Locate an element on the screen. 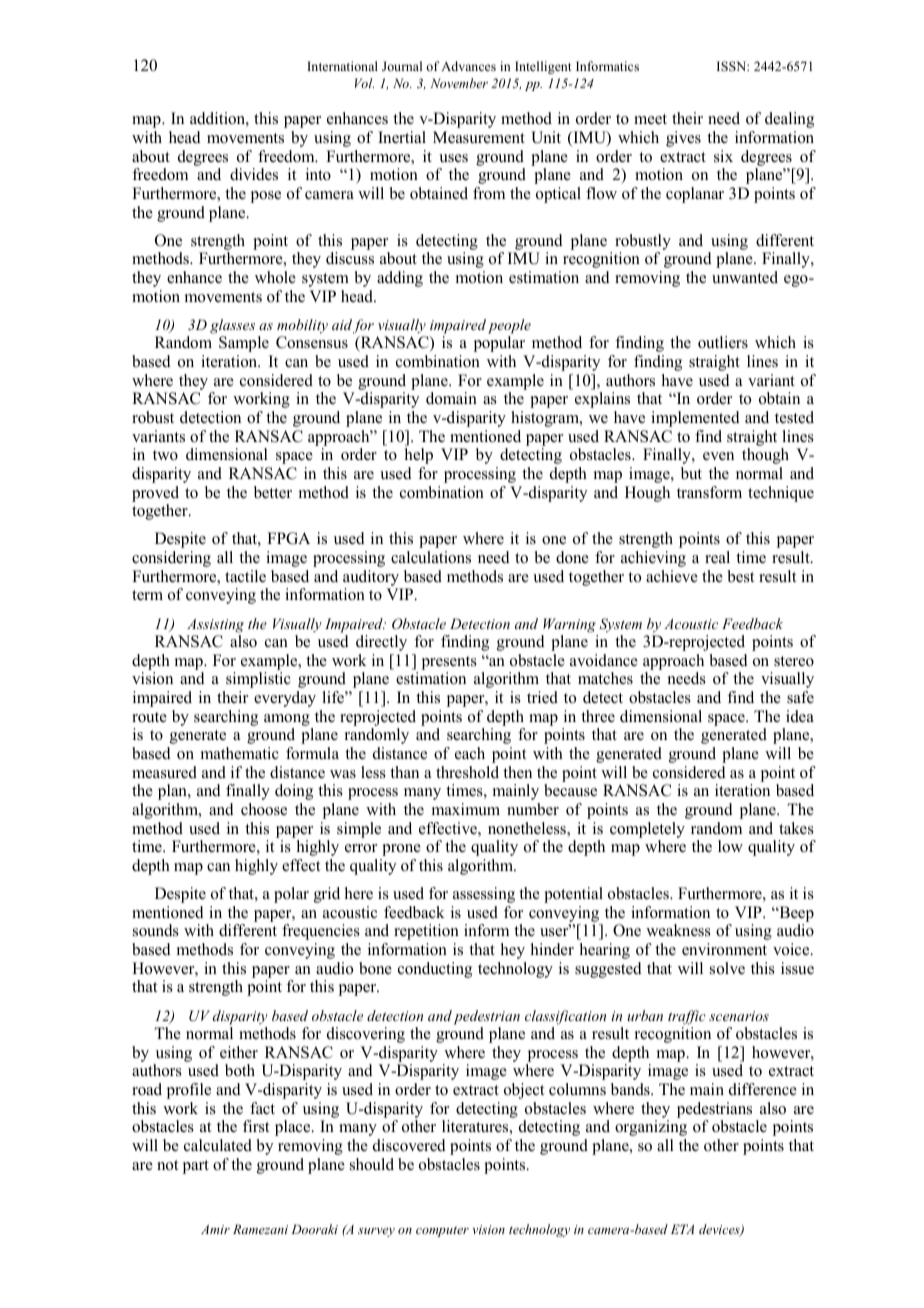  even is located at coordinates (718, 456).
